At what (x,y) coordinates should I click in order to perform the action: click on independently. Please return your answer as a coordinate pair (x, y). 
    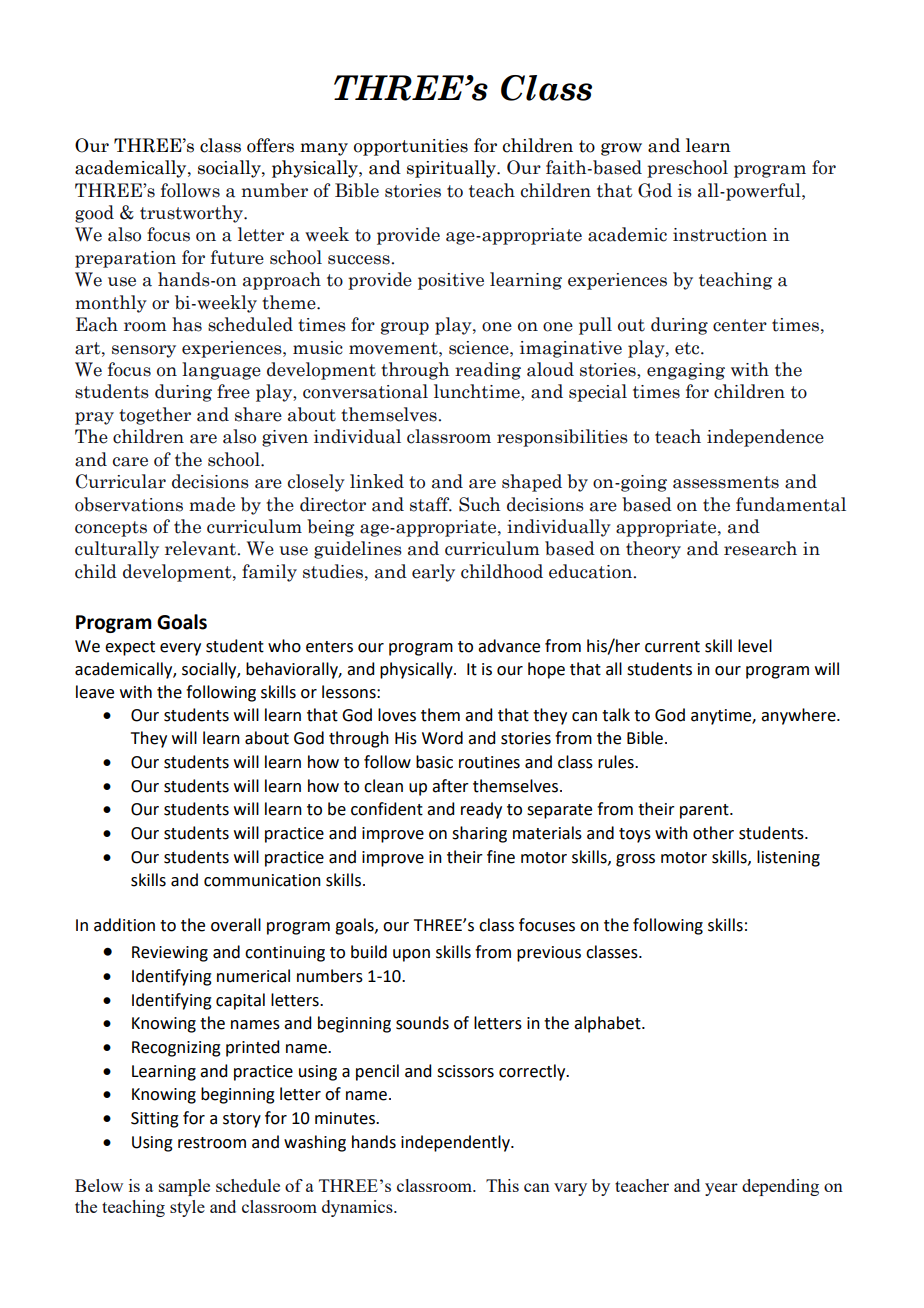
    Looking at the image, I should click on (456, 1143).
